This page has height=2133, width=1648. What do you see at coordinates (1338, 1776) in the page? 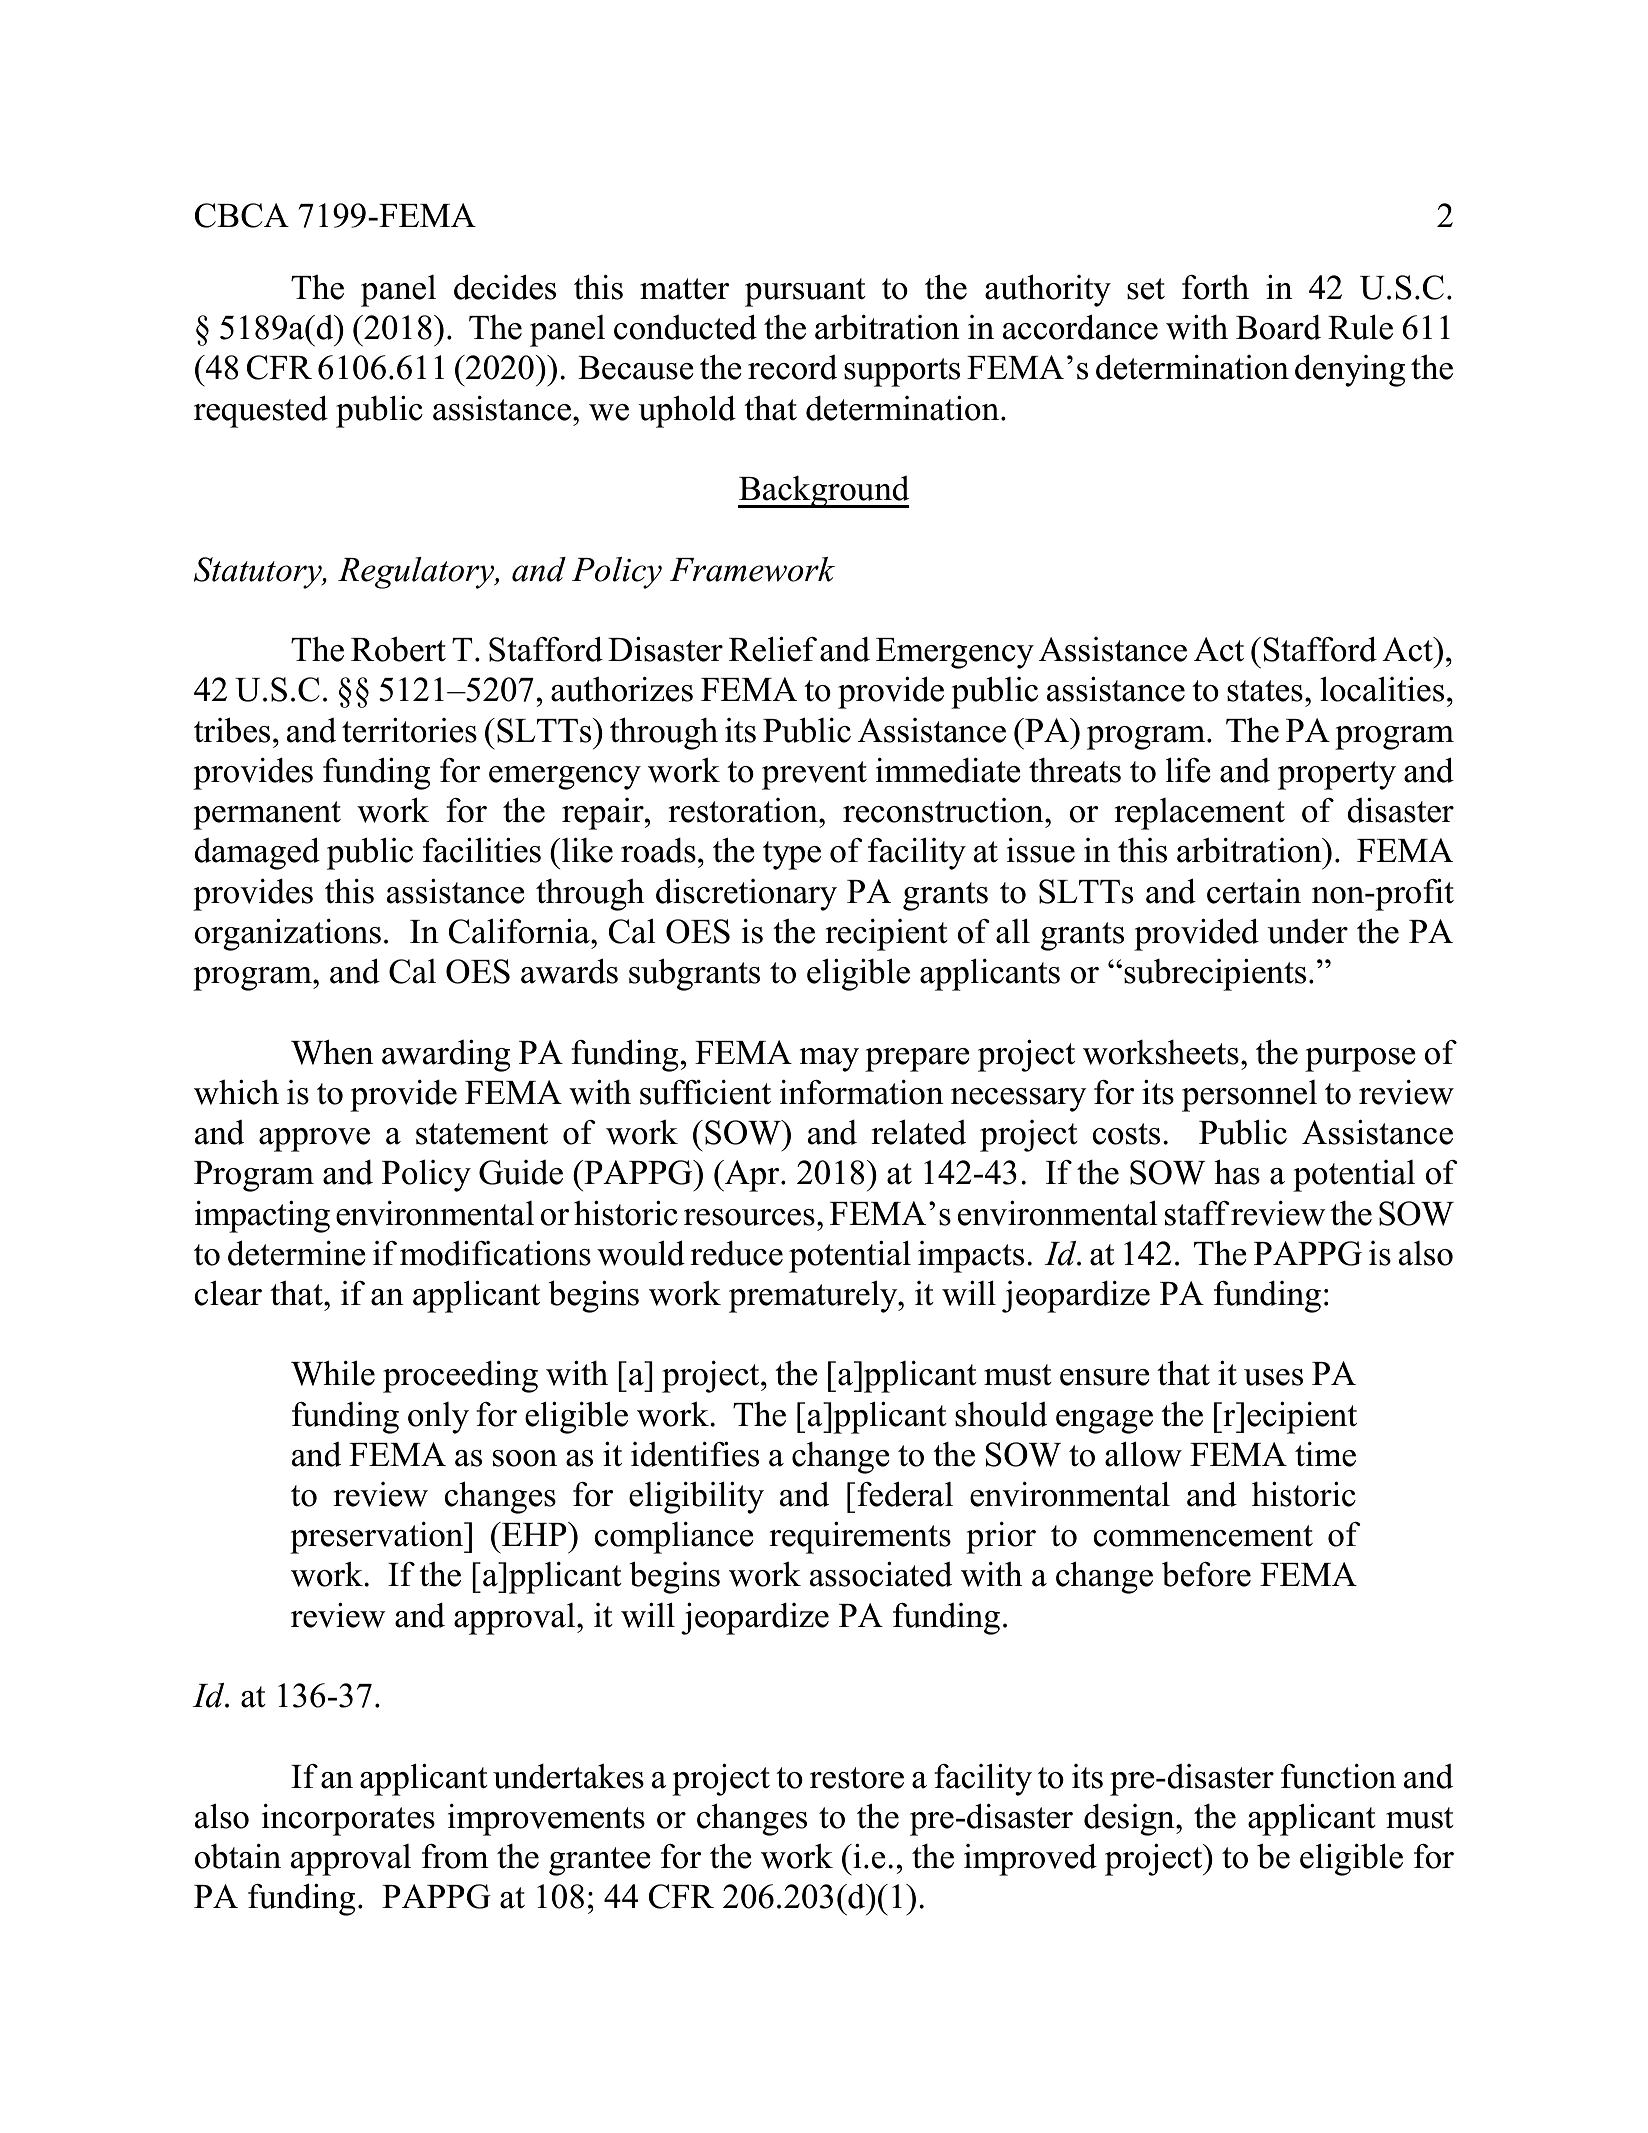
I see `function` at bounding box center [1338, 1776].
